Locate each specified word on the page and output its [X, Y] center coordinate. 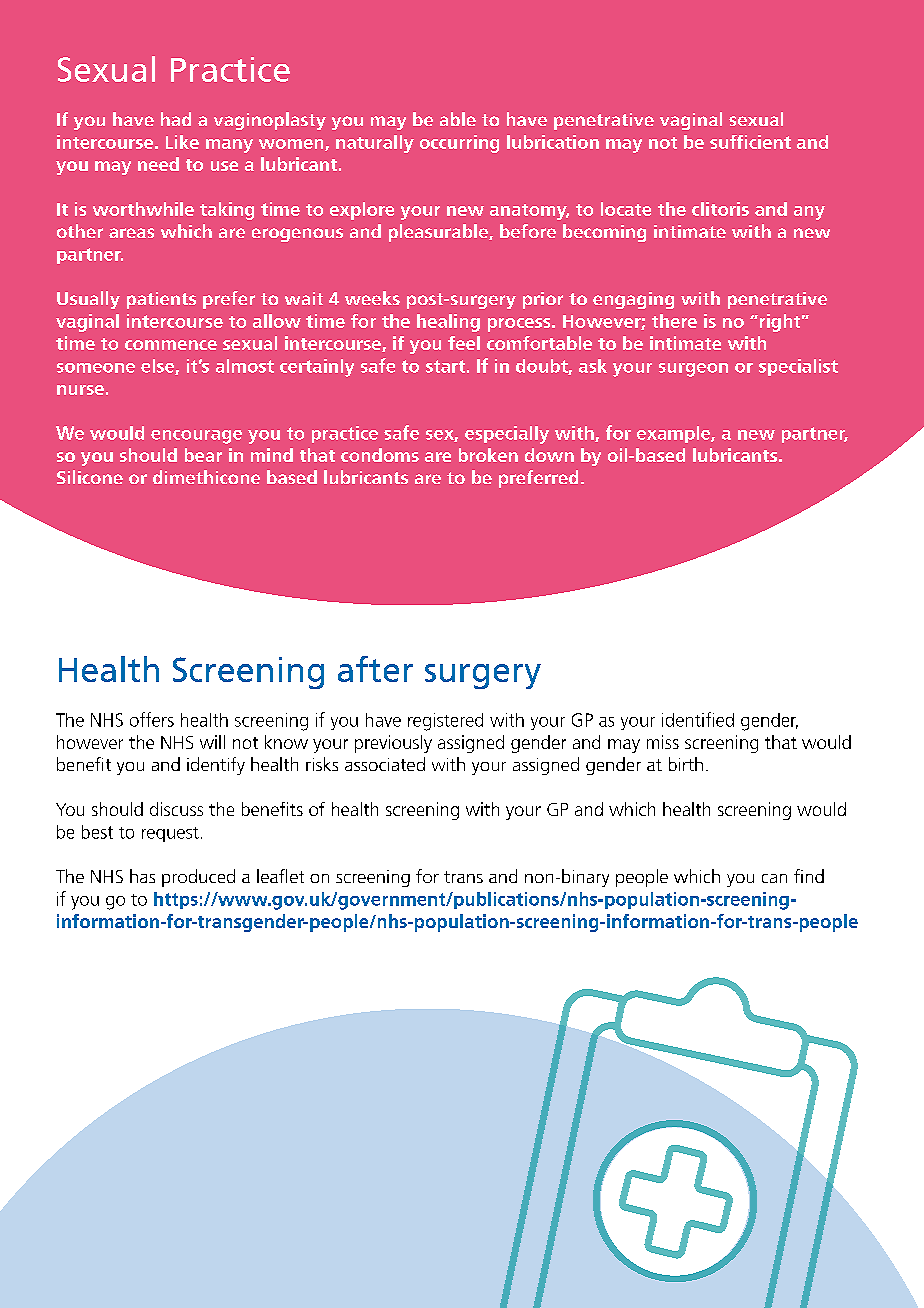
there [674, 321]
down [549, 455]
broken [488, 455]
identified [698, 719]
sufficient [750, 142]
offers [152, 719]
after [375, 669]
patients [161, 300]
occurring [459, 144]
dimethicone [206, 477]
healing [448, 323]
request [170, 834]
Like [182, 142]
